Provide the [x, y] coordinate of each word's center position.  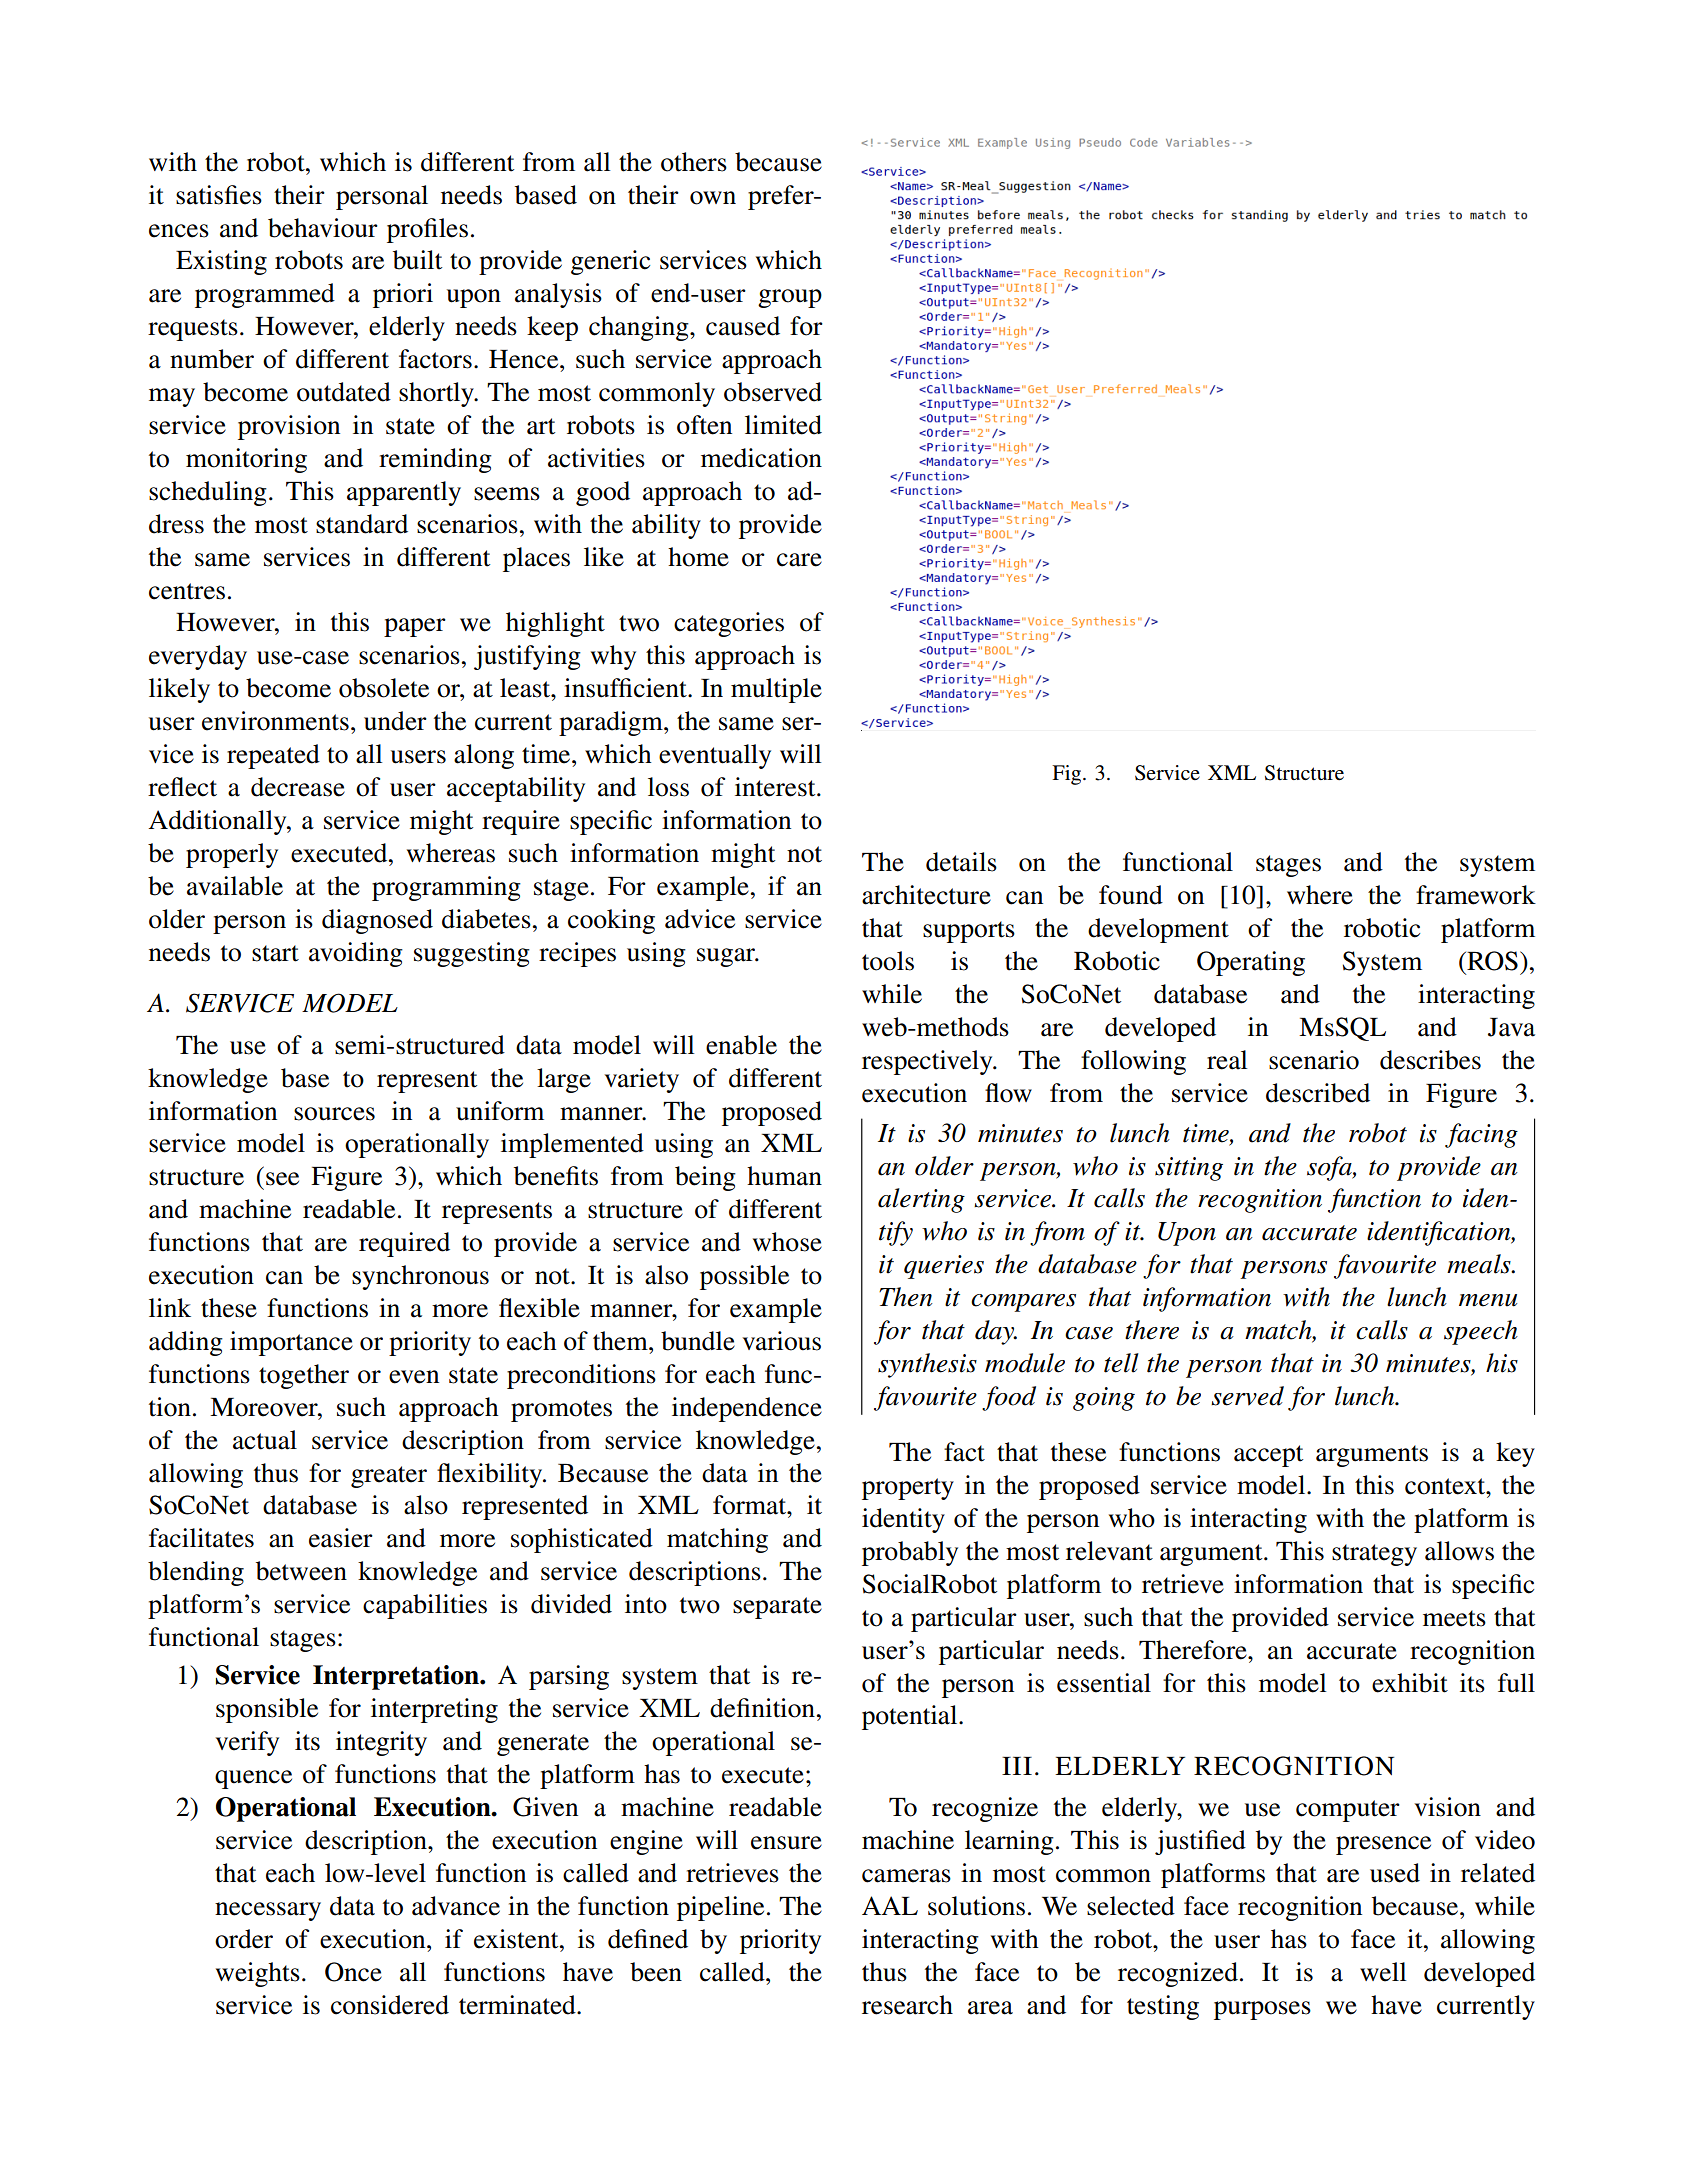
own [713, 198]
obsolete [384, 688]
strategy [1374, 1555]
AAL [890, 1905]
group [790, 298]
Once [353, 1972]
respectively [928, 1062]
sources [334, 1114]
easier [341, 1538]
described [1318, 1093]
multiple [776, 690]
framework [1476, 895]
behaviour [323, 228]
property [908, 1489]
